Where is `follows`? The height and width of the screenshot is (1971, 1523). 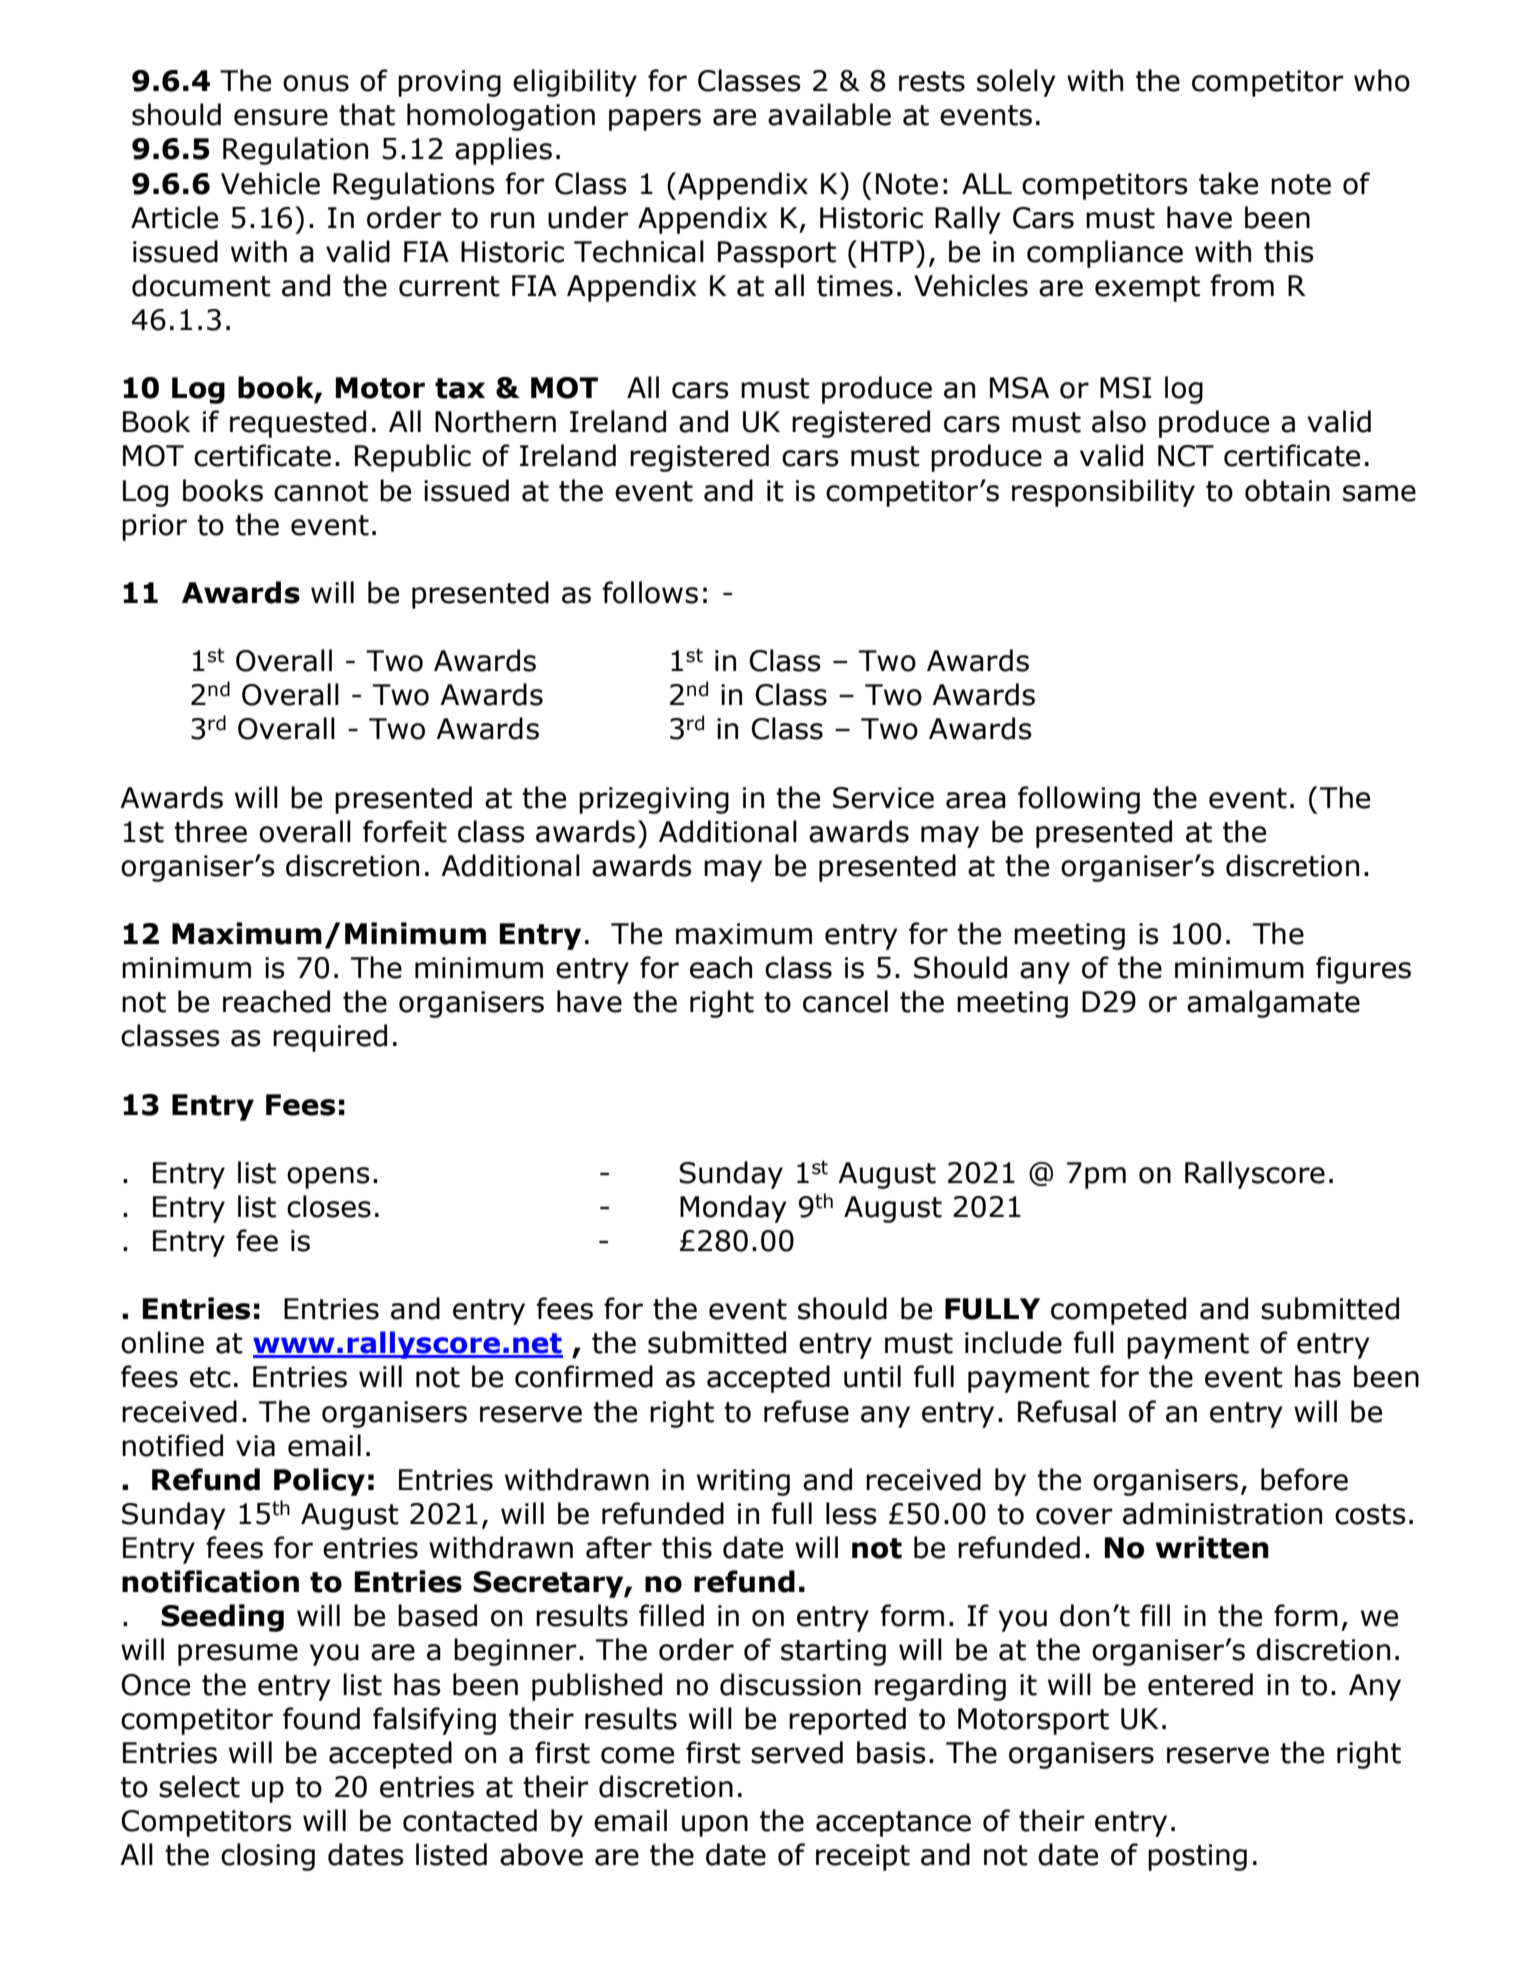 follows is located at coordinates (650, 592).
